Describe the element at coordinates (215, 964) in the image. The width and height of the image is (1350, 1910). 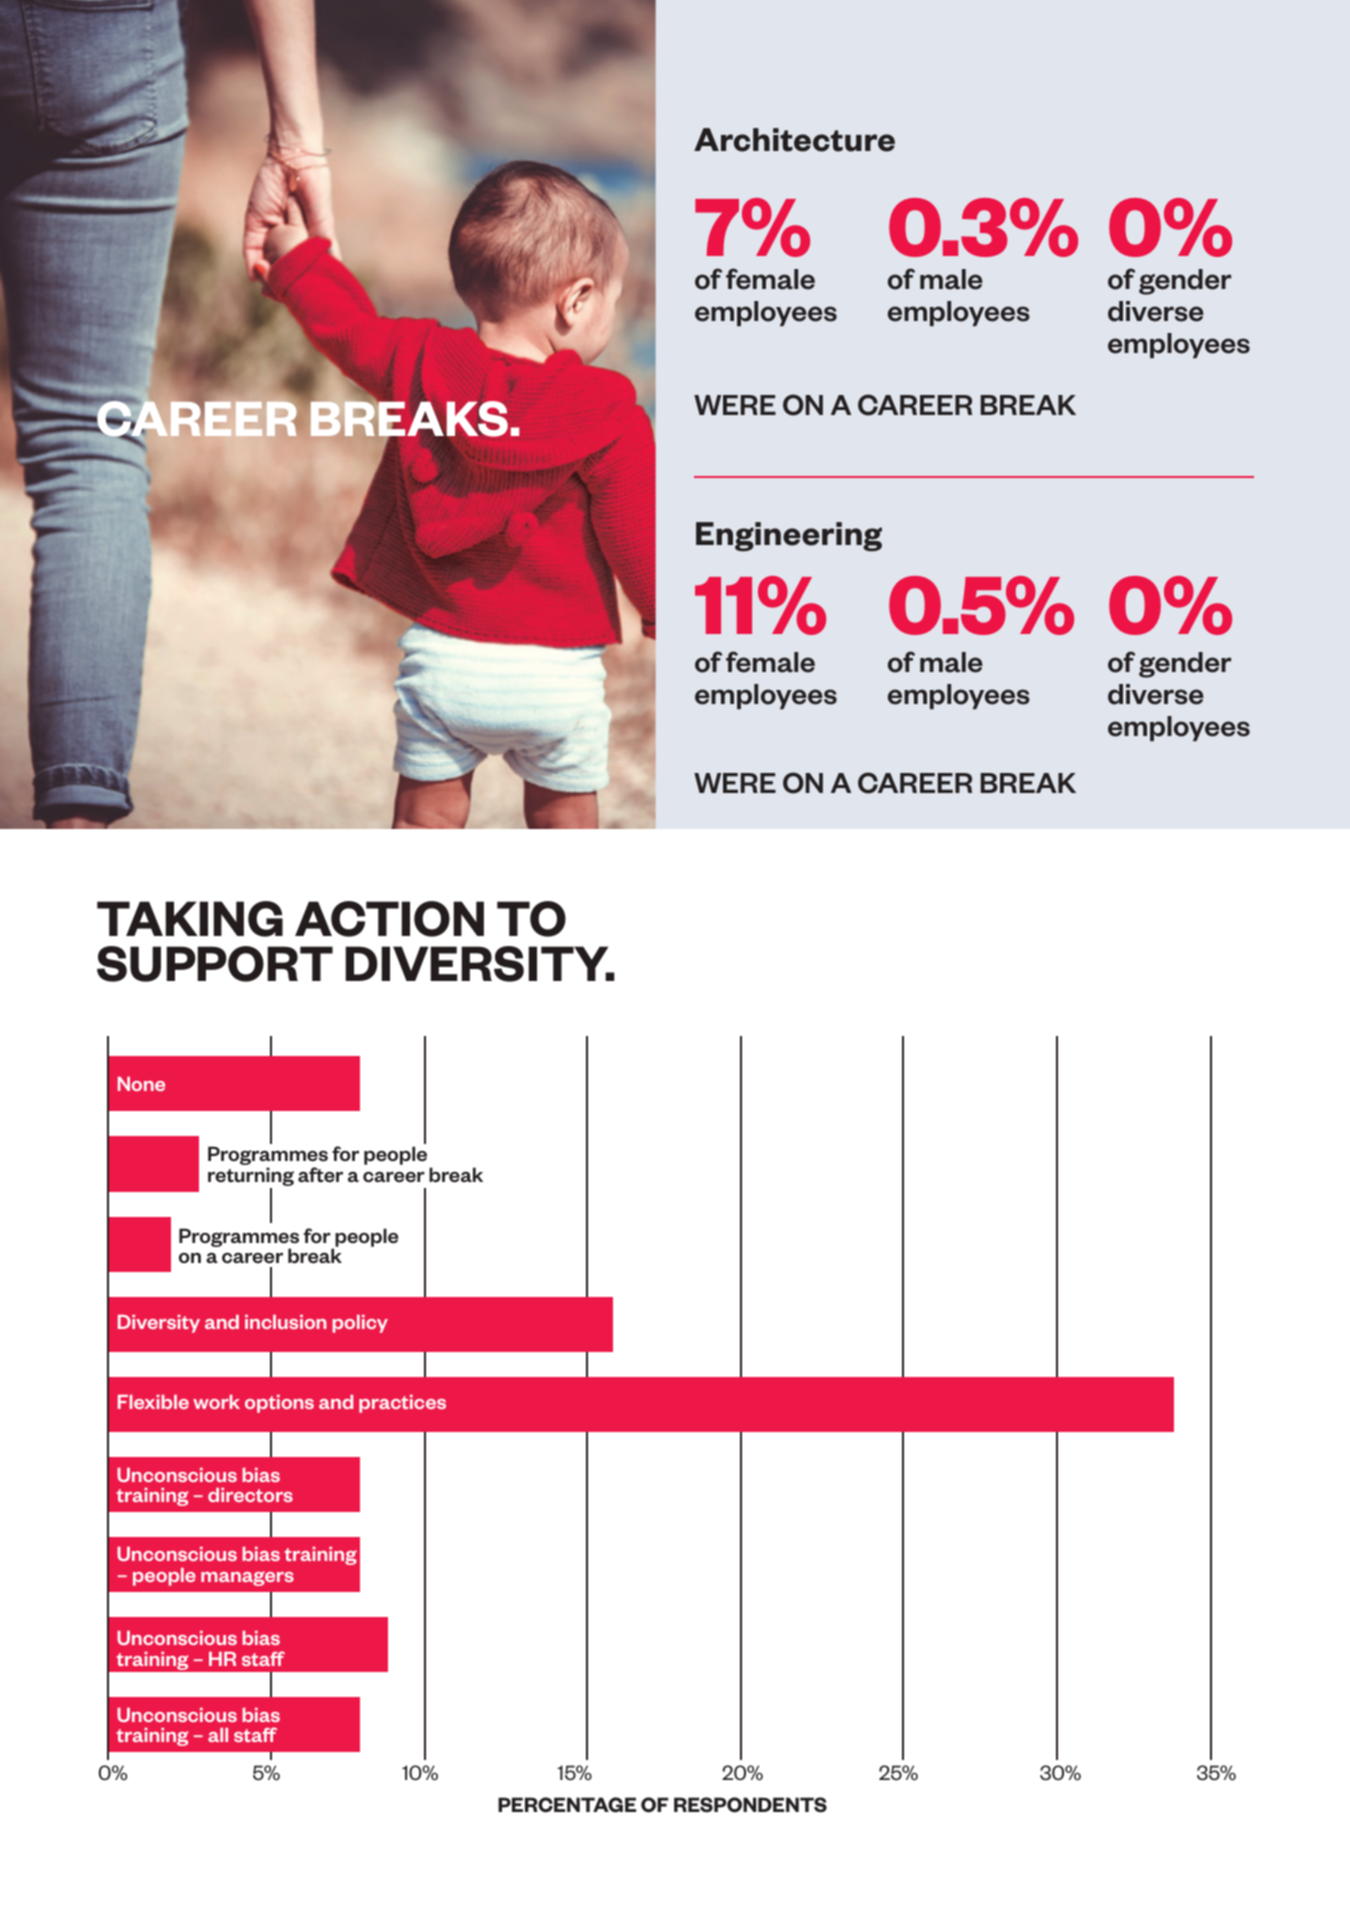
I see `SUPPORT` at that location.
